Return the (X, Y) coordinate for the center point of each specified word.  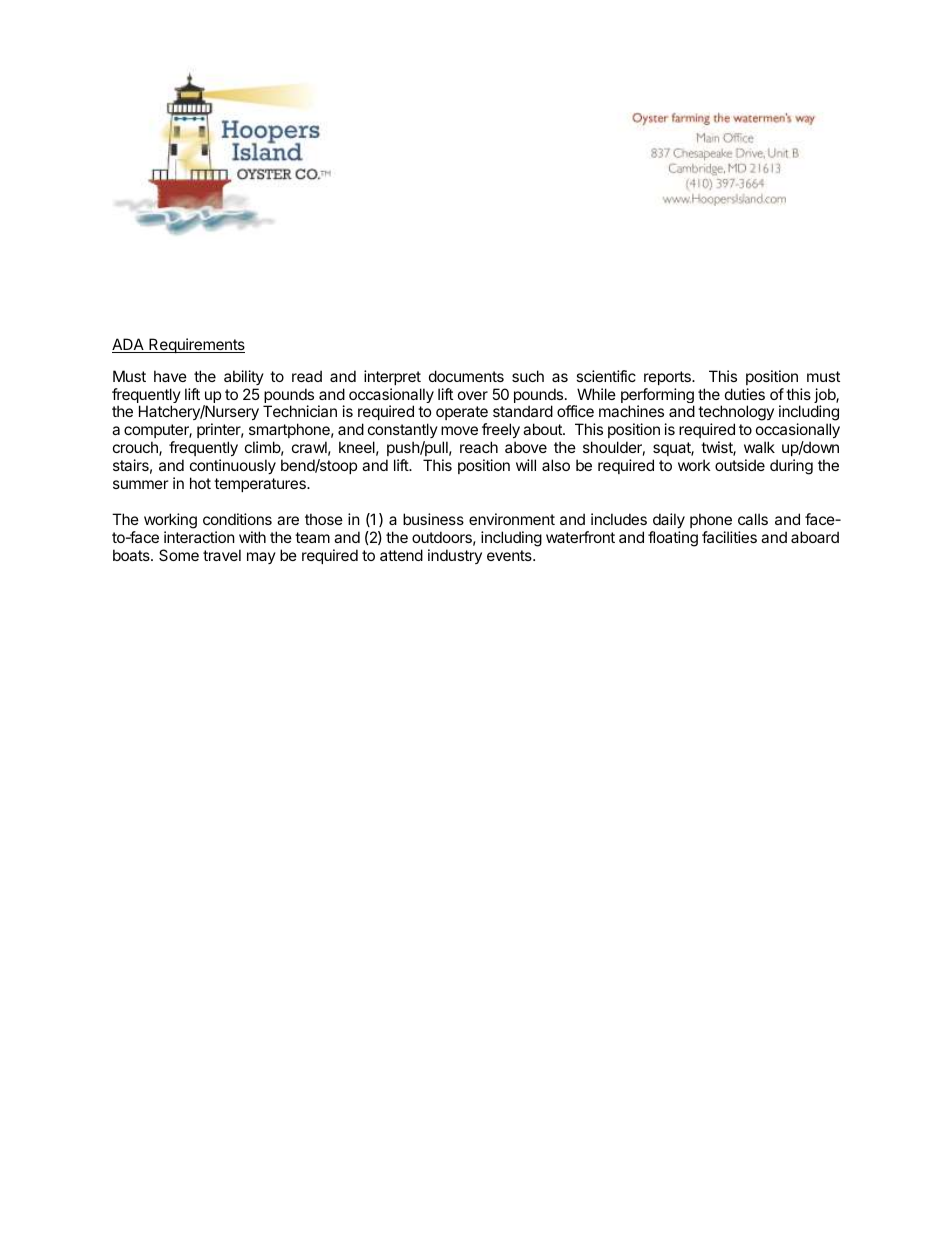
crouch (136, 448)
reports (668, 378)
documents (466, 376)
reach (479, 447)
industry (455, 556)
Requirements (196, 345)
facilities (729, 537)
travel (222, 555)
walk (759, 447)
